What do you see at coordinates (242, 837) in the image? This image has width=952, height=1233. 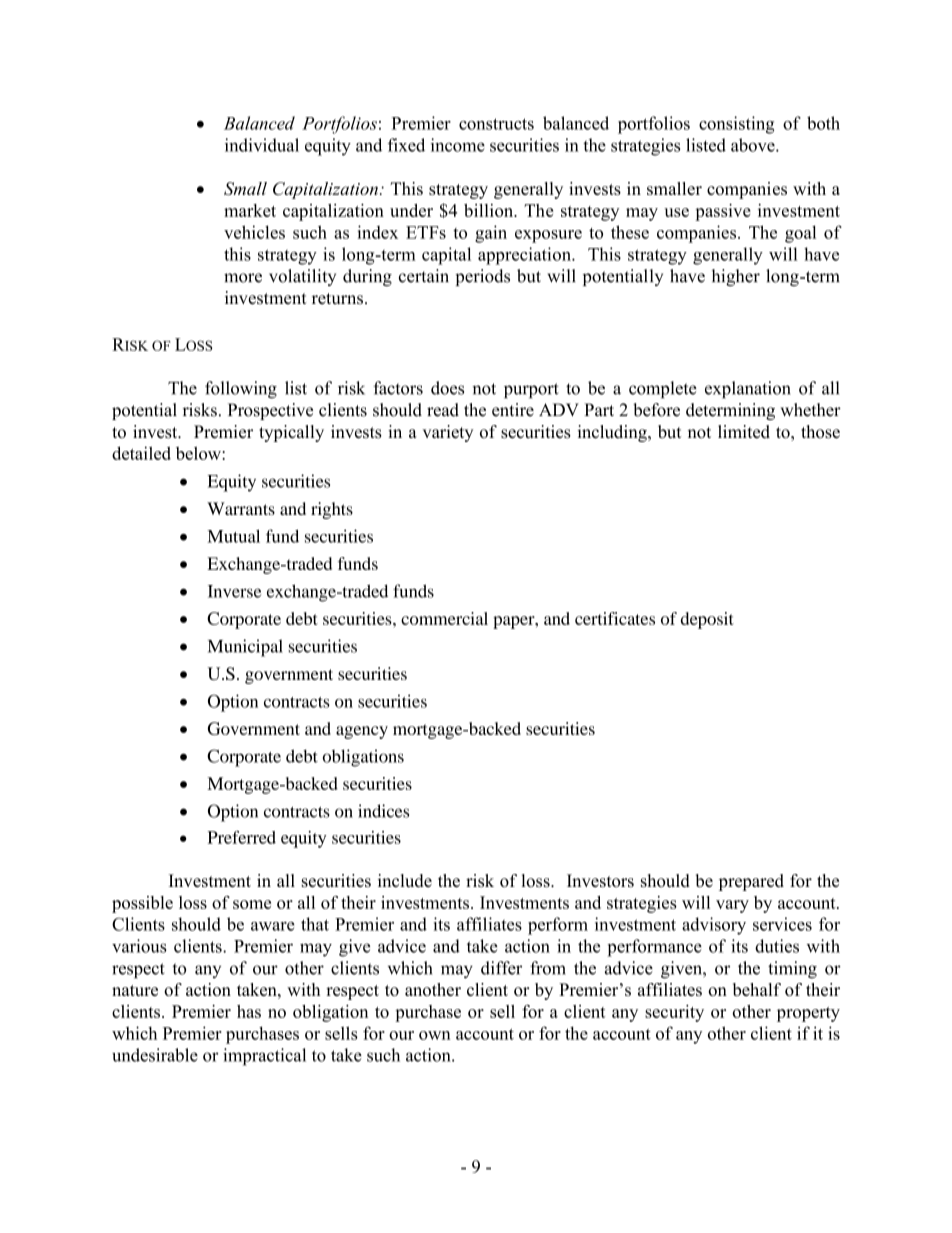 I see `Preferred` at bounding box center [242, 837].
